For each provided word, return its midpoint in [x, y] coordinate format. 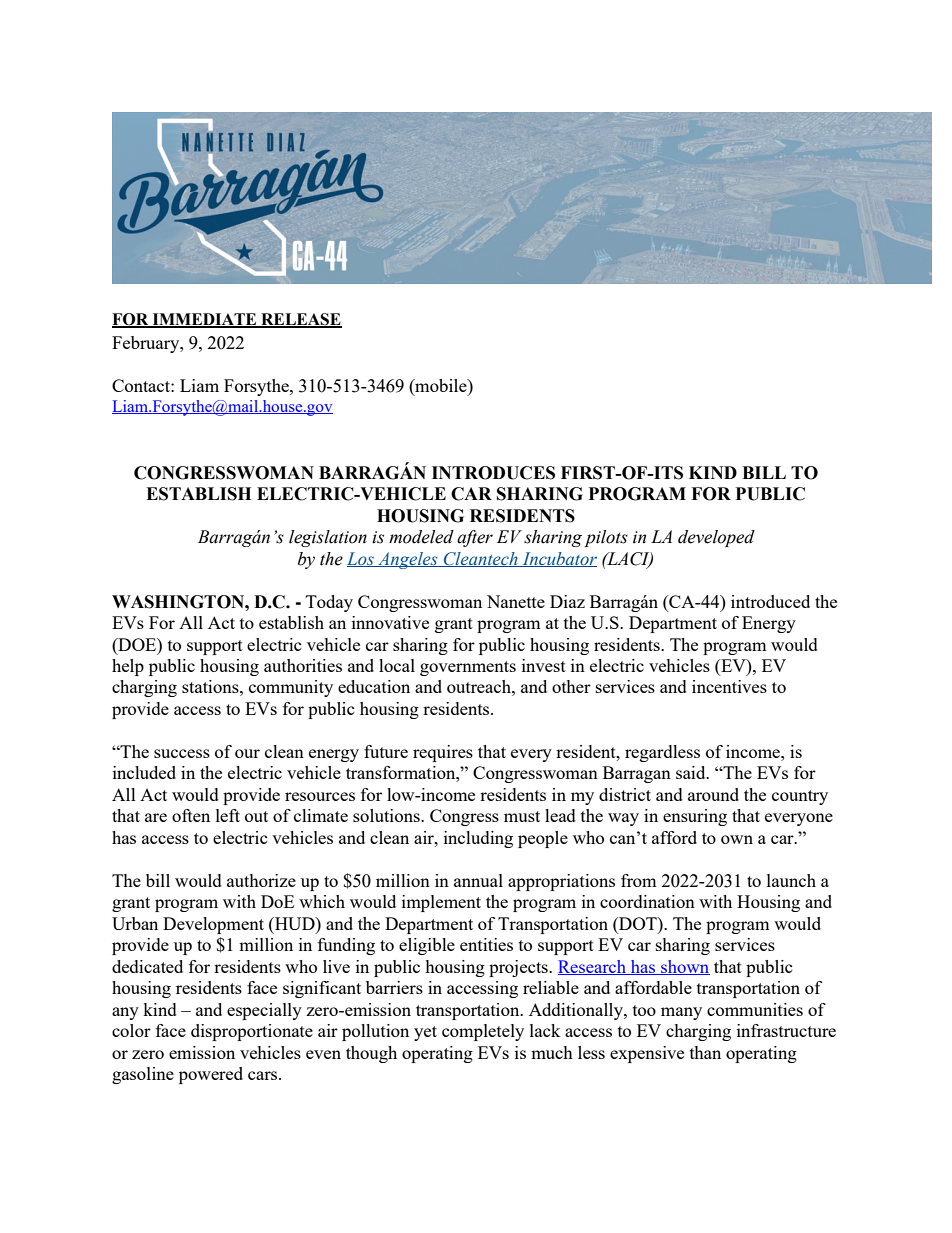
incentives [729, 686]
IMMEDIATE [204, 320]
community [291, 688]
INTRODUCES [493, 473]
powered [211, 1075]
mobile [441, 385]
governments [468, 668]
